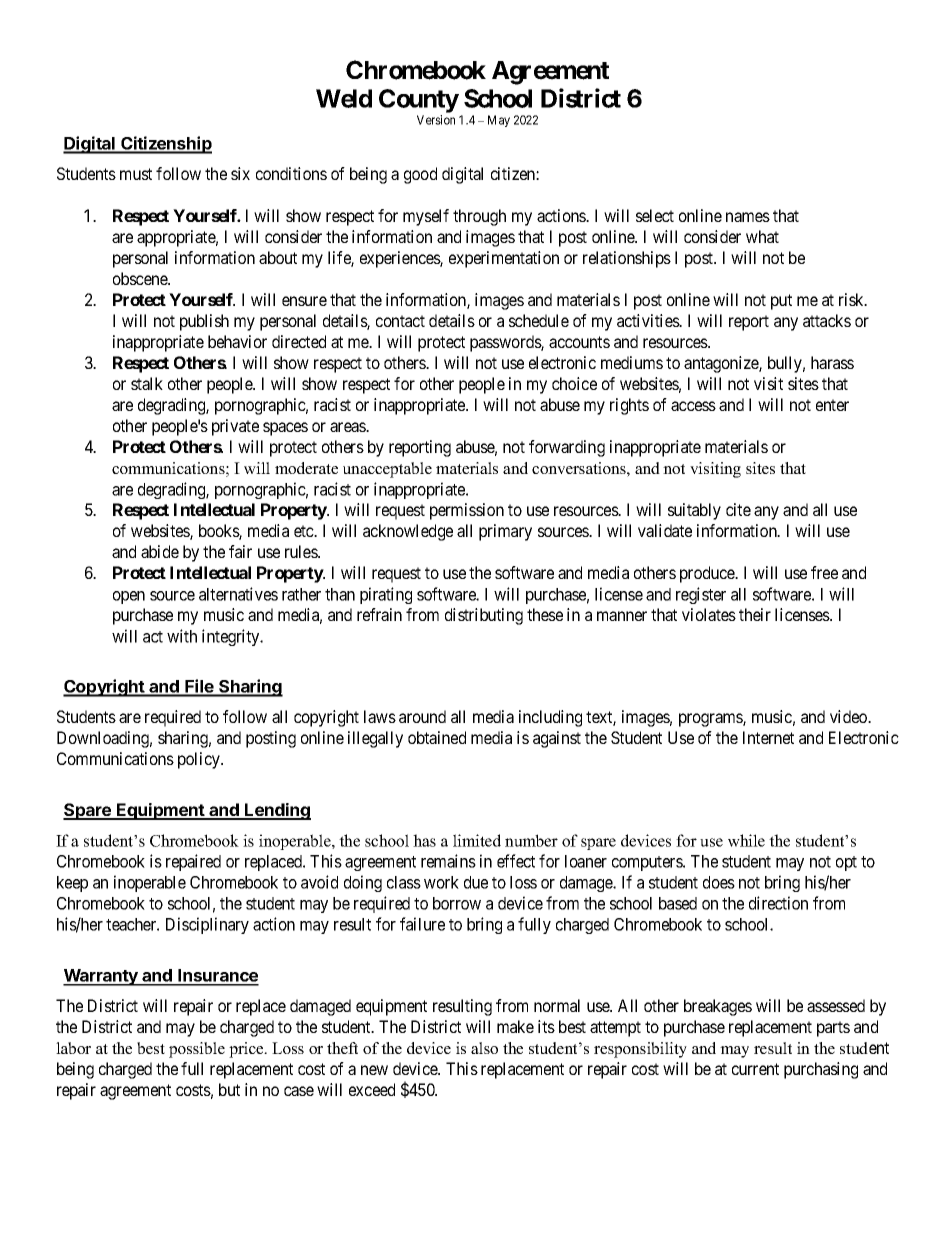 This image has height=1233, width=952. I want to click on names, so click(748, 217).
